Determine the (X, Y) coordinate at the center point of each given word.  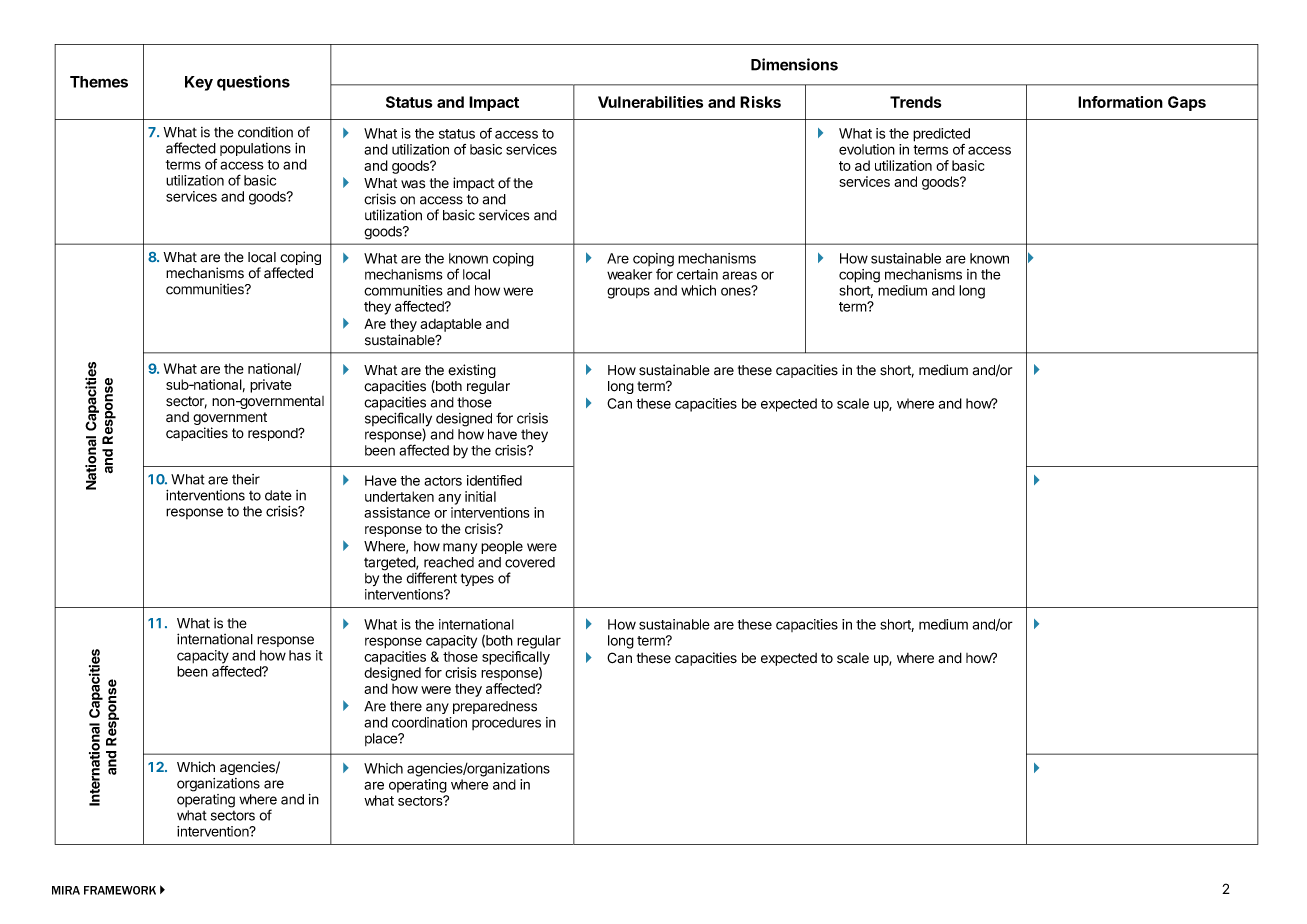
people (502, 547)
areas (739, 275)
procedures (506, 723)
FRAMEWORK (120, 890)
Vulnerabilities (650, 102)
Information (1120, 102)
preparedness (495, 707)
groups (628, 293)
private (271, 386)
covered (530, 562)
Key (199, 83)
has (300, 655)
